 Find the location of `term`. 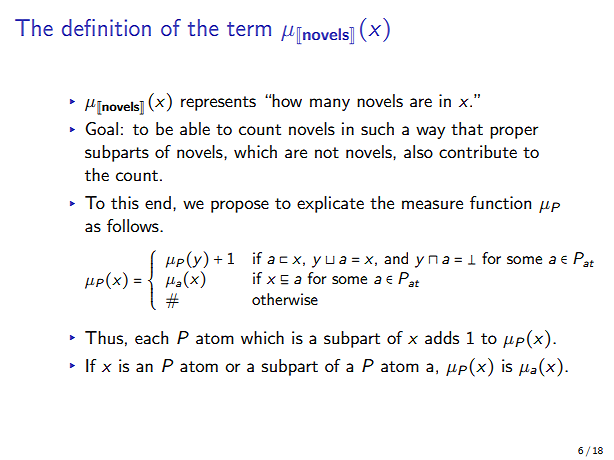

term is located at coordinates (249, 29).
